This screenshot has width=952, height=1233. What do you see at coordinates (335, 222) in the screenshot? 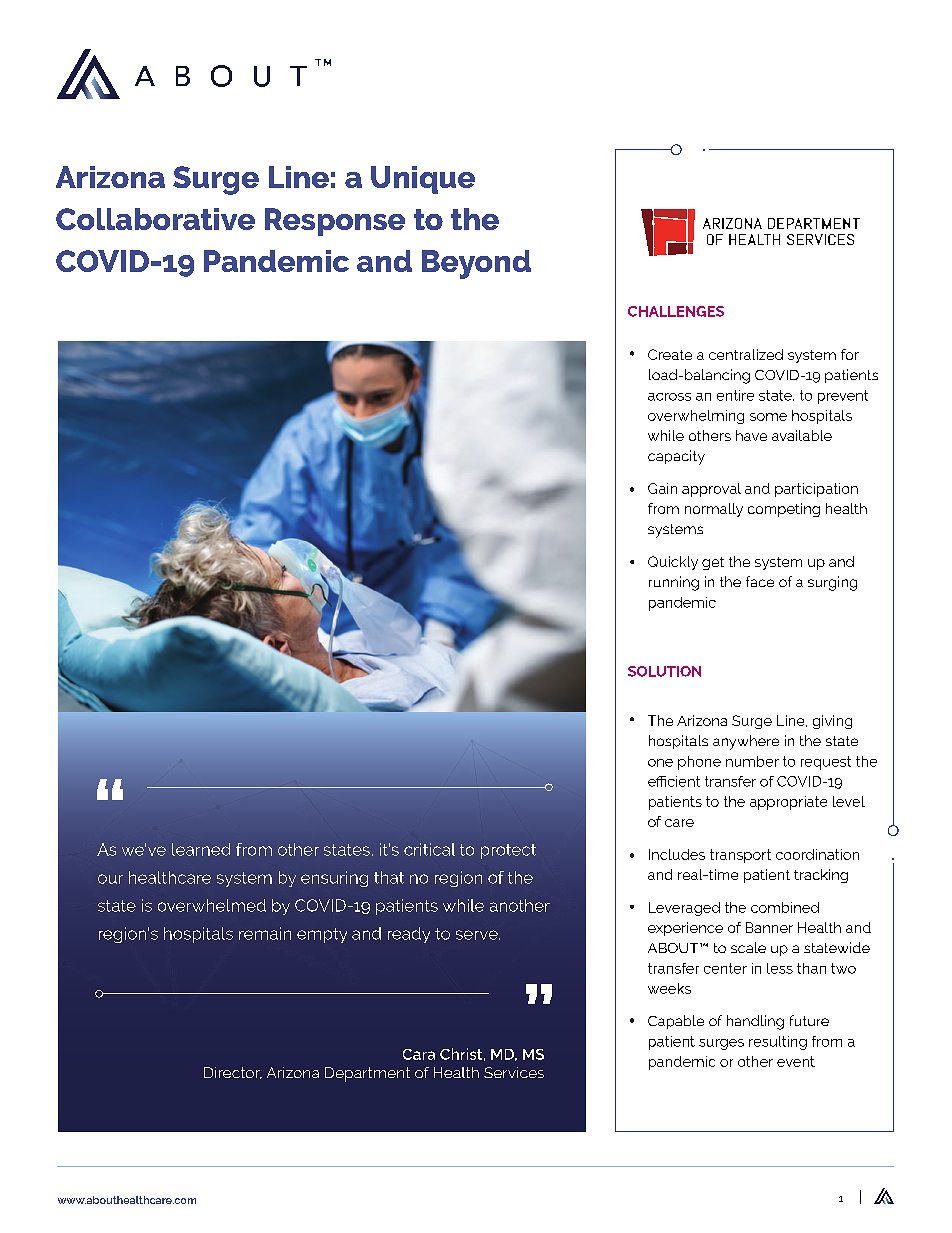
I see `Response` at bounding box center [335, 222].
